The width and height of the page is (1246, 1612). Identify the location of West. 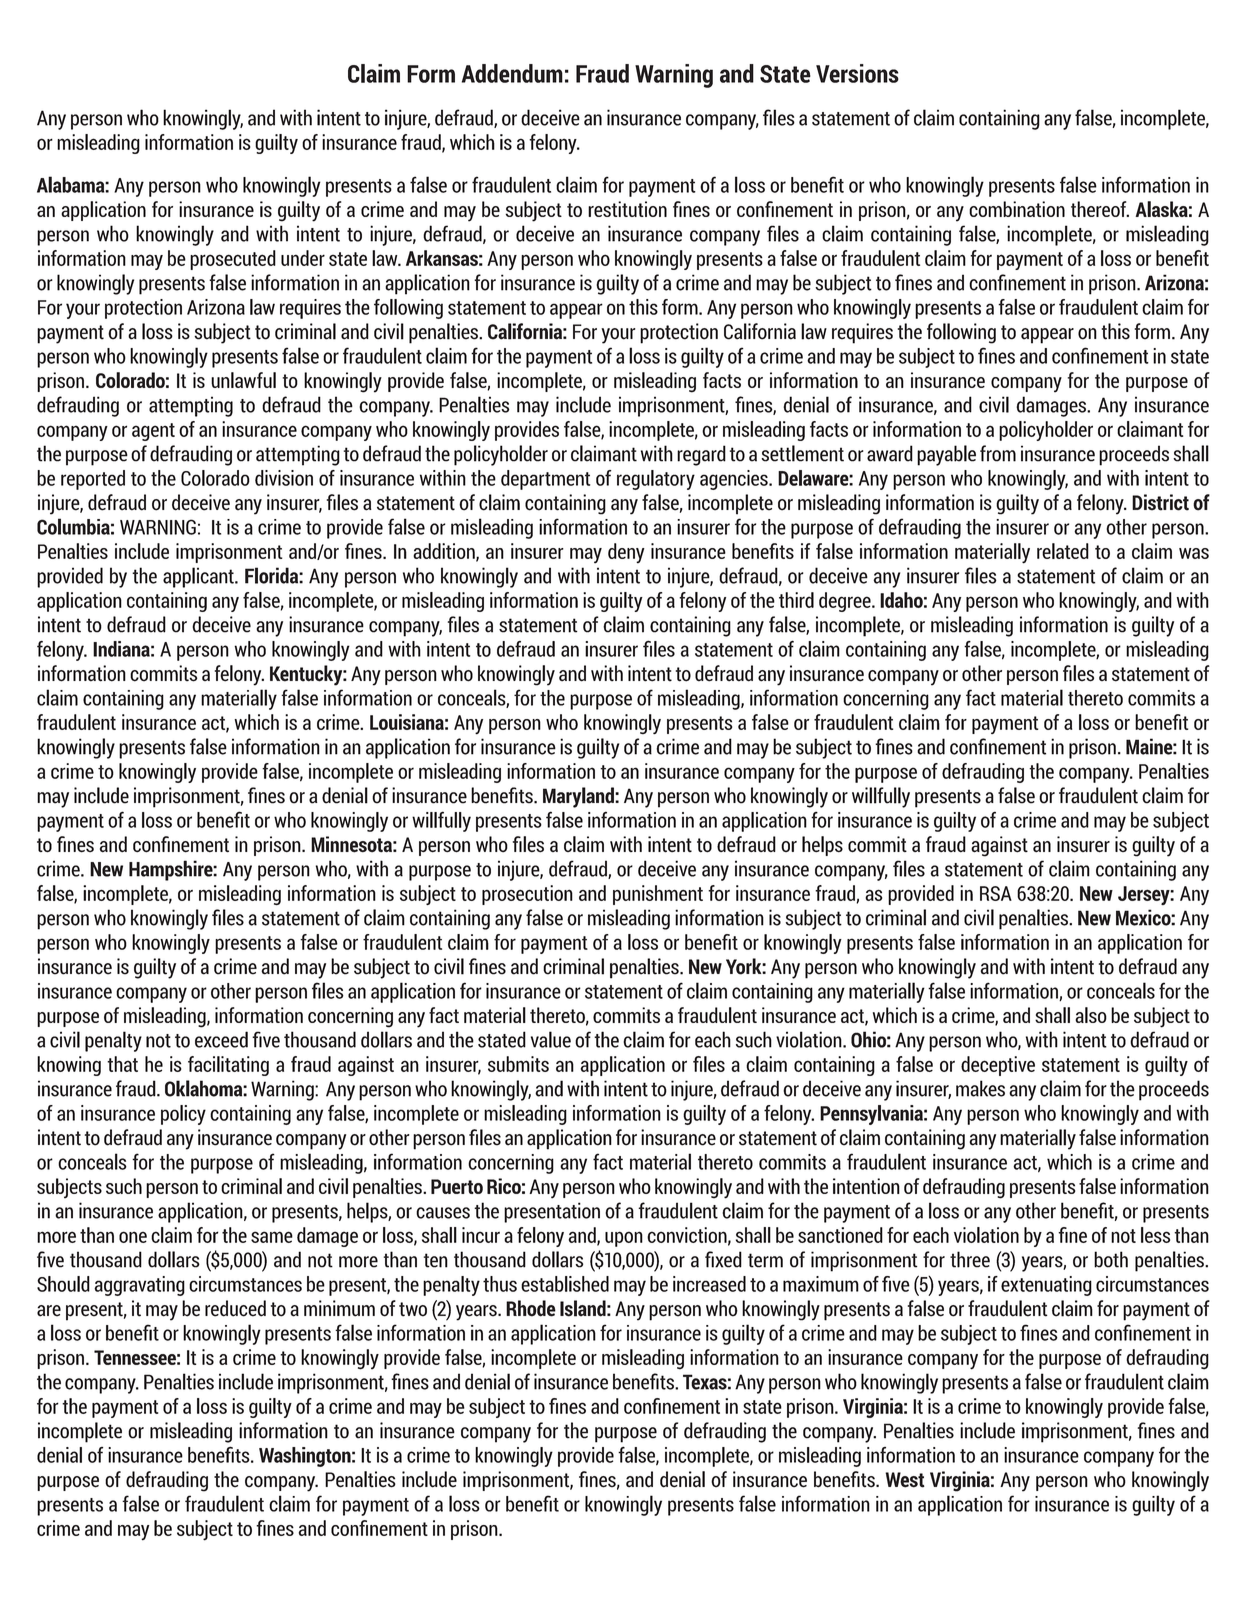
(905, 1480).
